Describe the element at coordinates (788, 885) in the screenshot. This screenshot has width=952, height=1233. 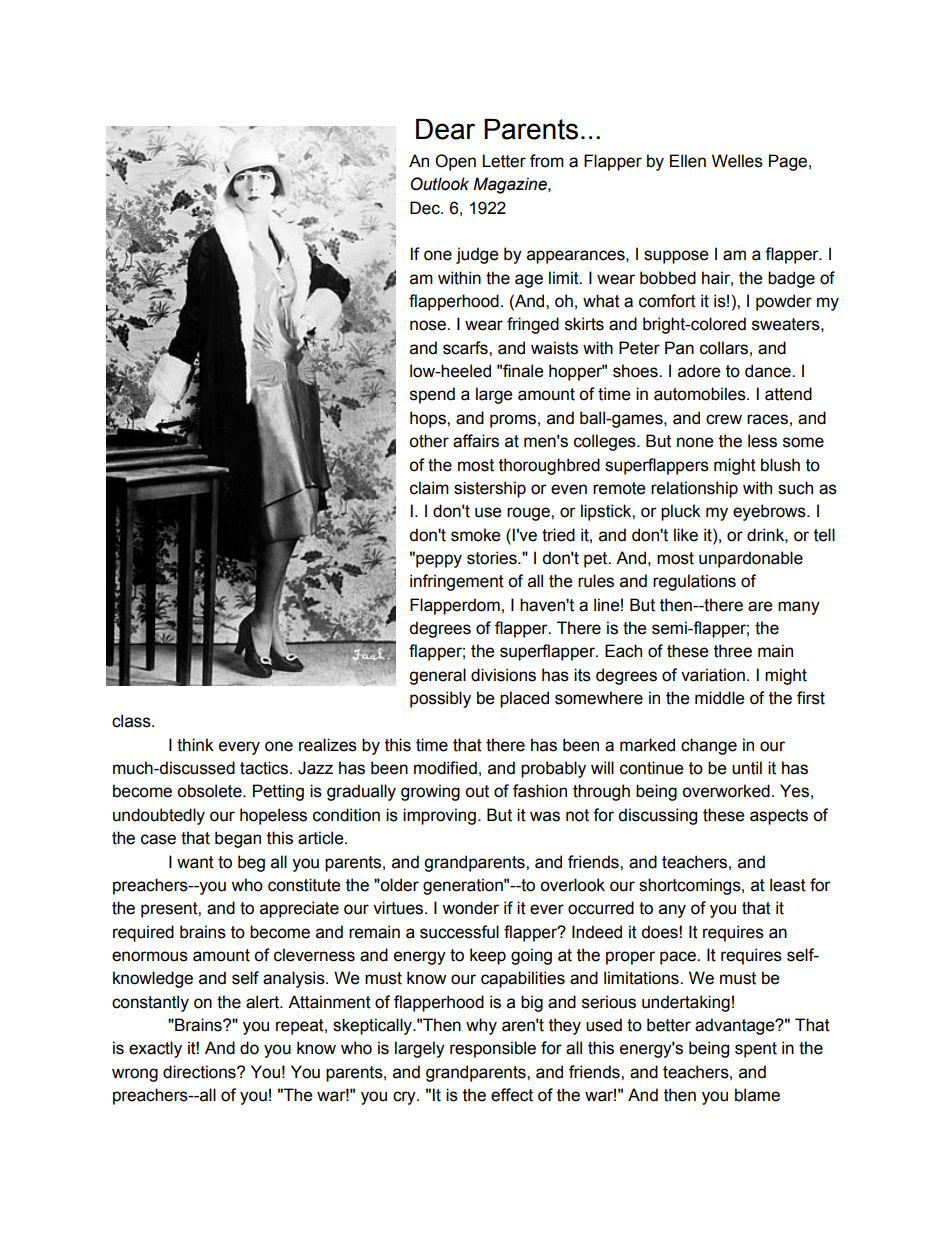
I see `least` at that location.
